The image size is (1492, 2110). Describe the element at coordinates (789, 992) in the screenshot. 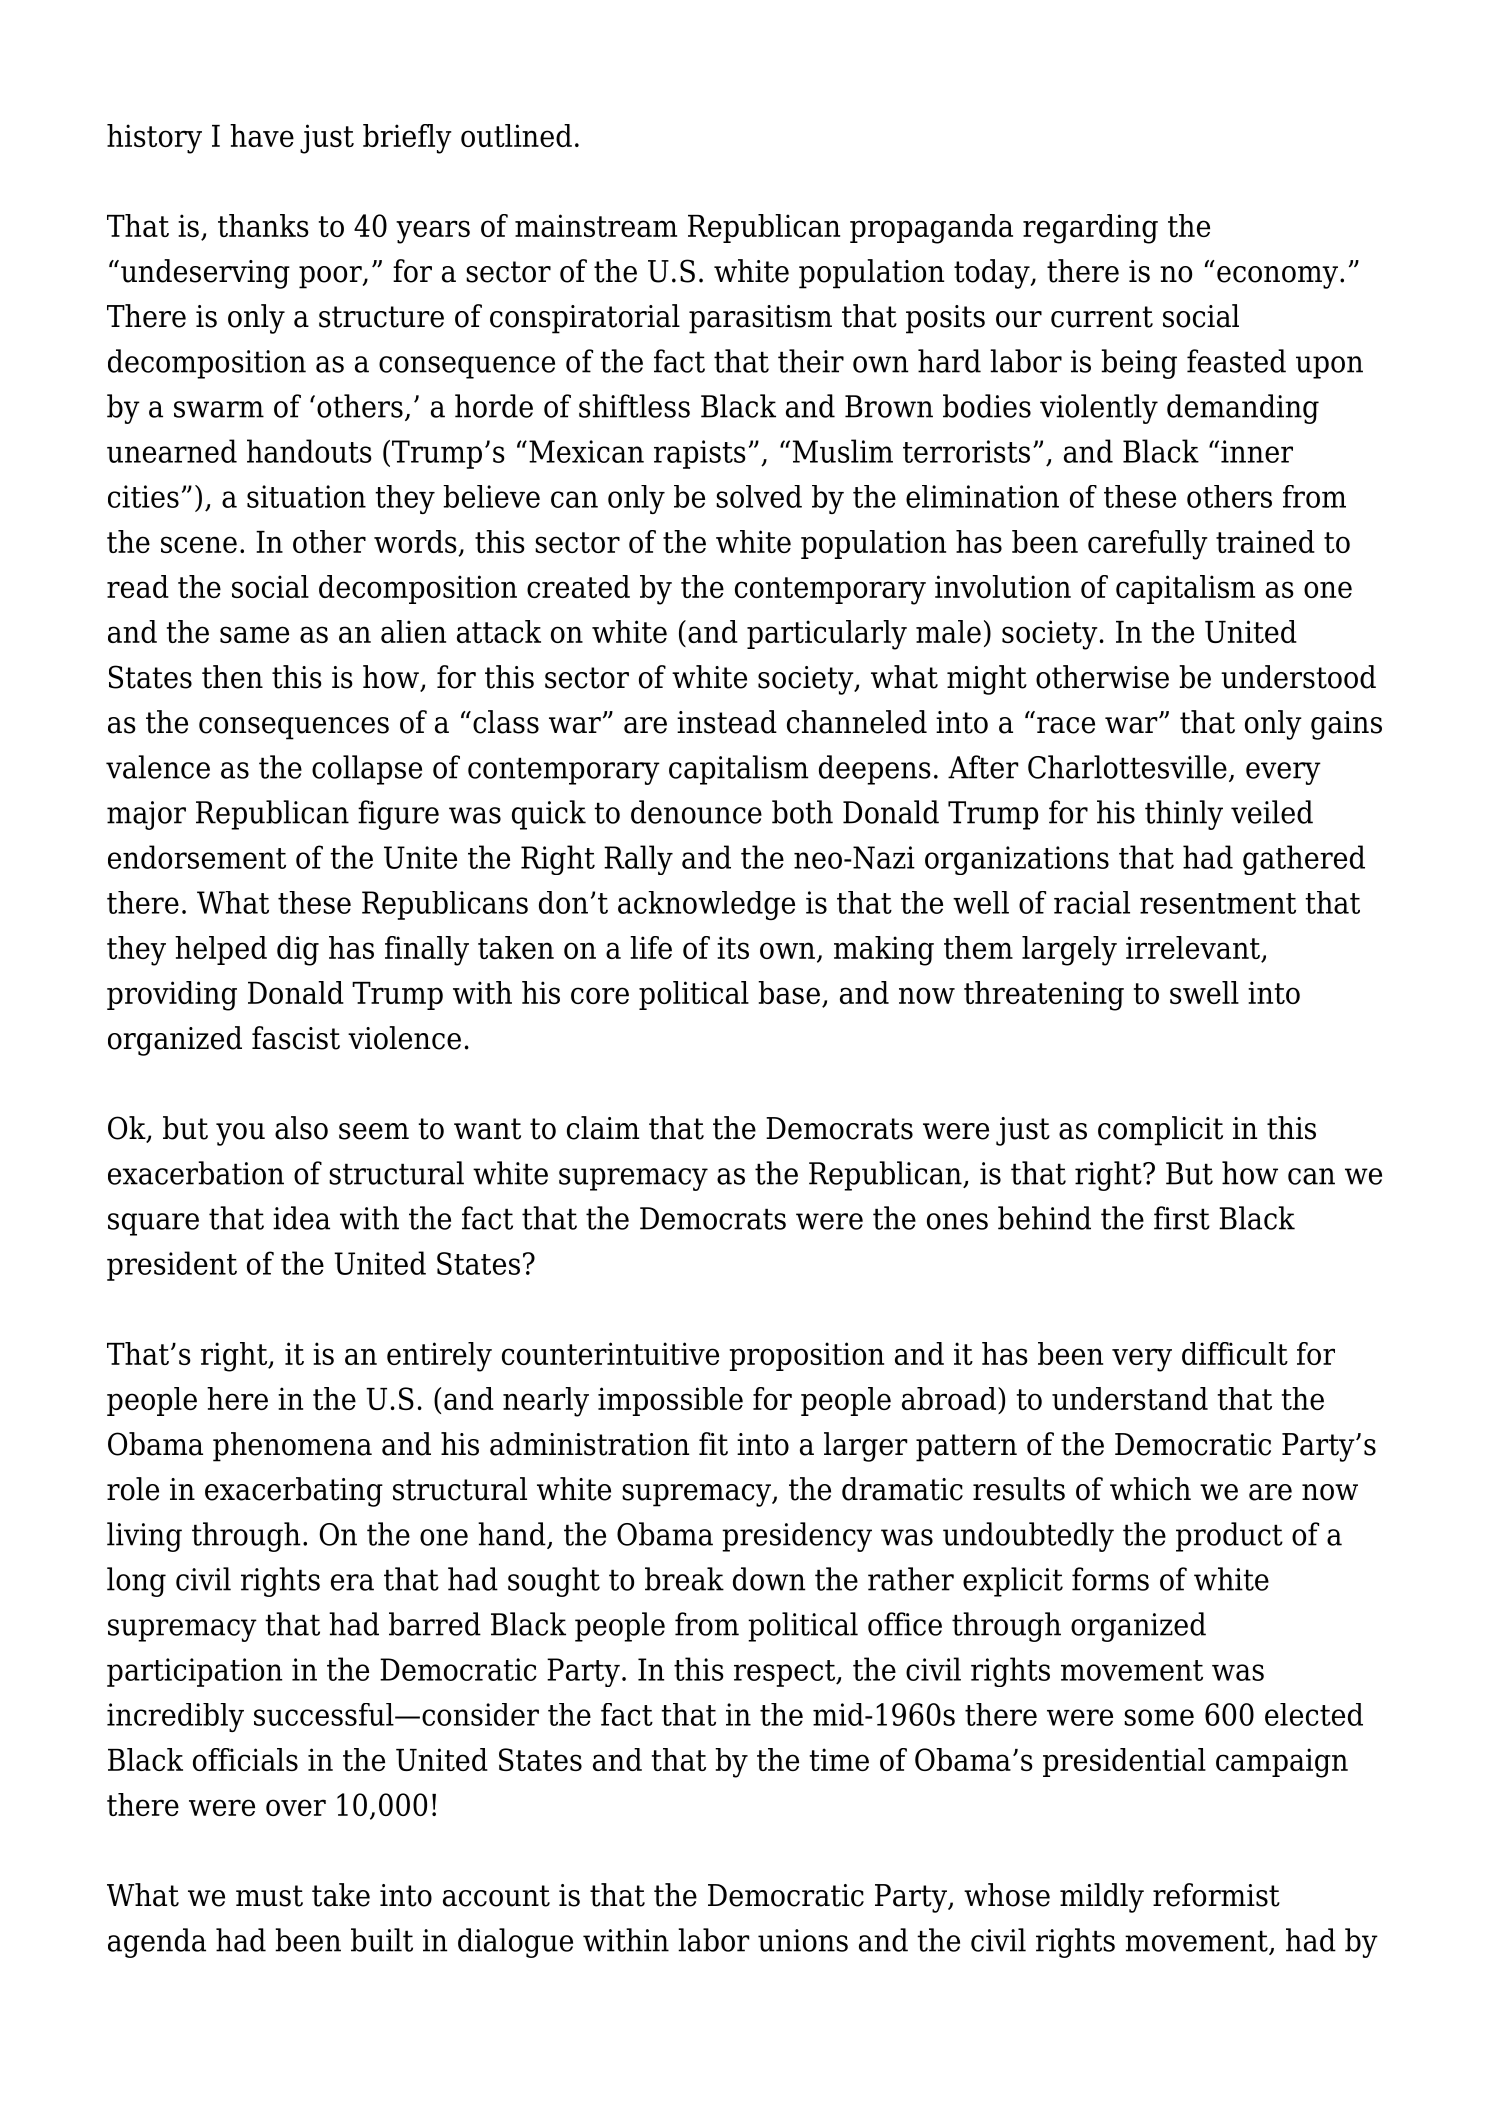

I see `base` at that location.
